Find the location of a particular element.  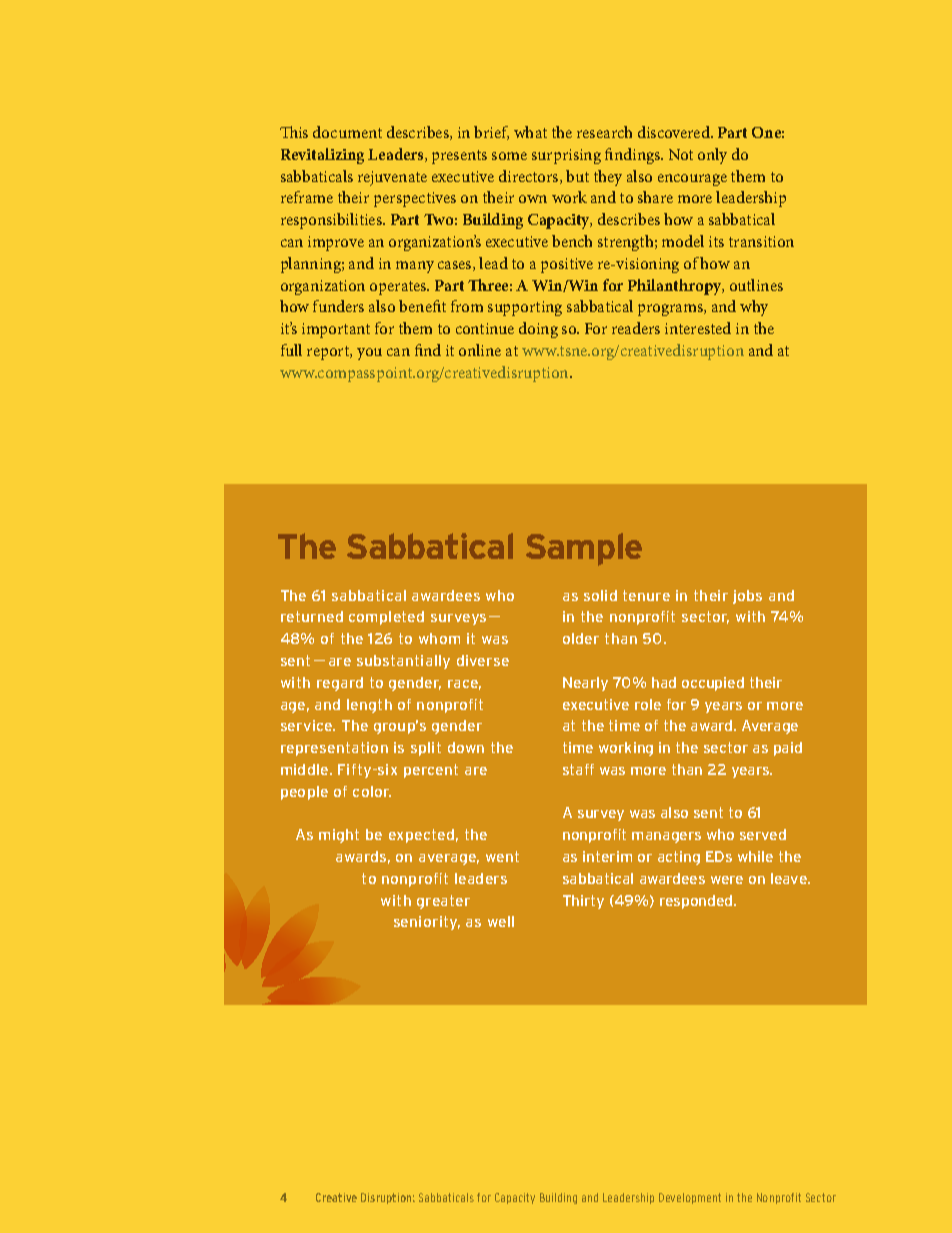

only is located at coordinates (712, 156).
